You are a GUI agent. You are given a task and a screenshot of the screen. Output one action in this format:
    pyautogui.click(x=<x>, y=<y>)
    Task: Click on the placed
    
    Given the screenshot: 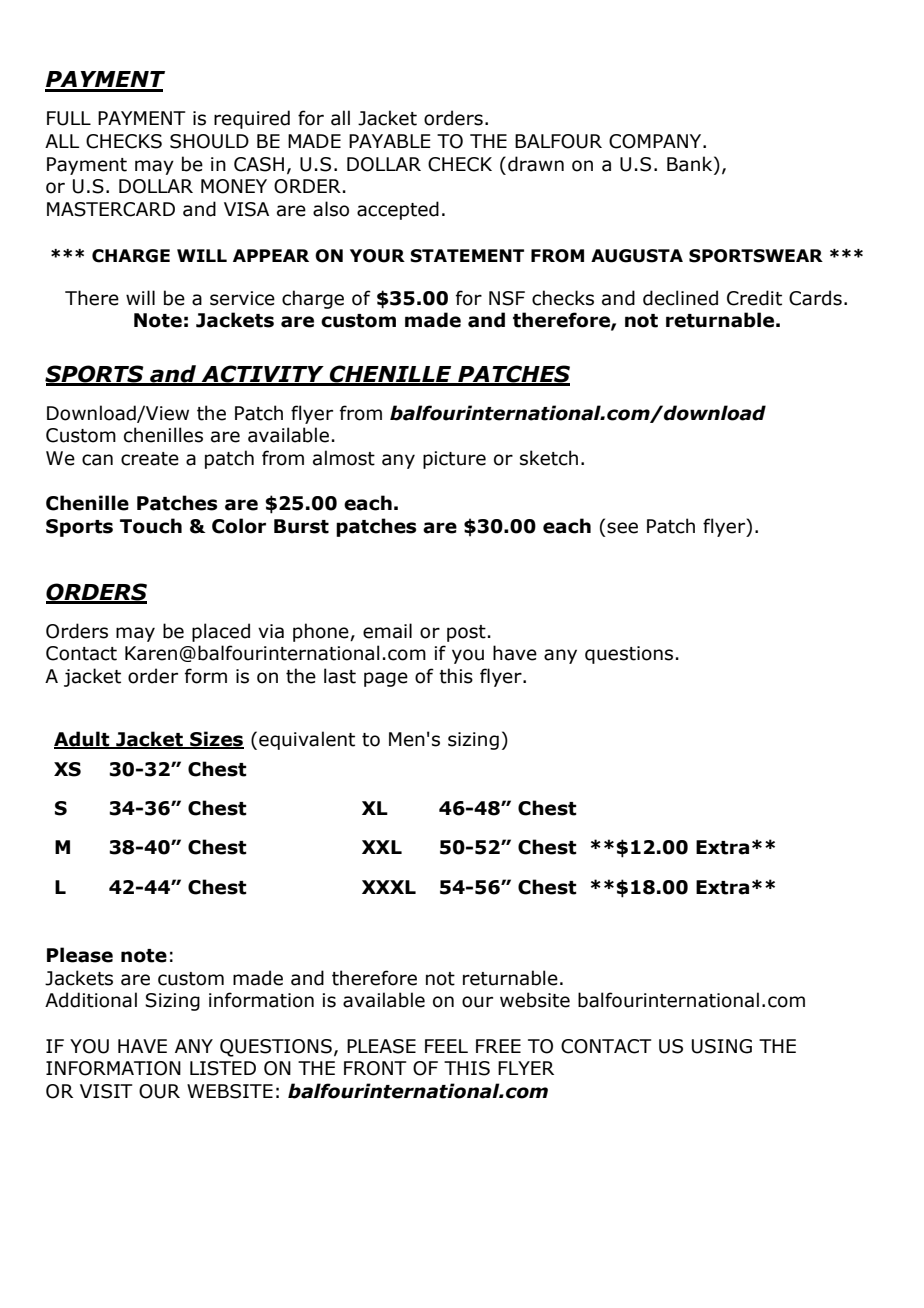 What is the action you would take?
    pyautogui.click(x=221, y=632)
